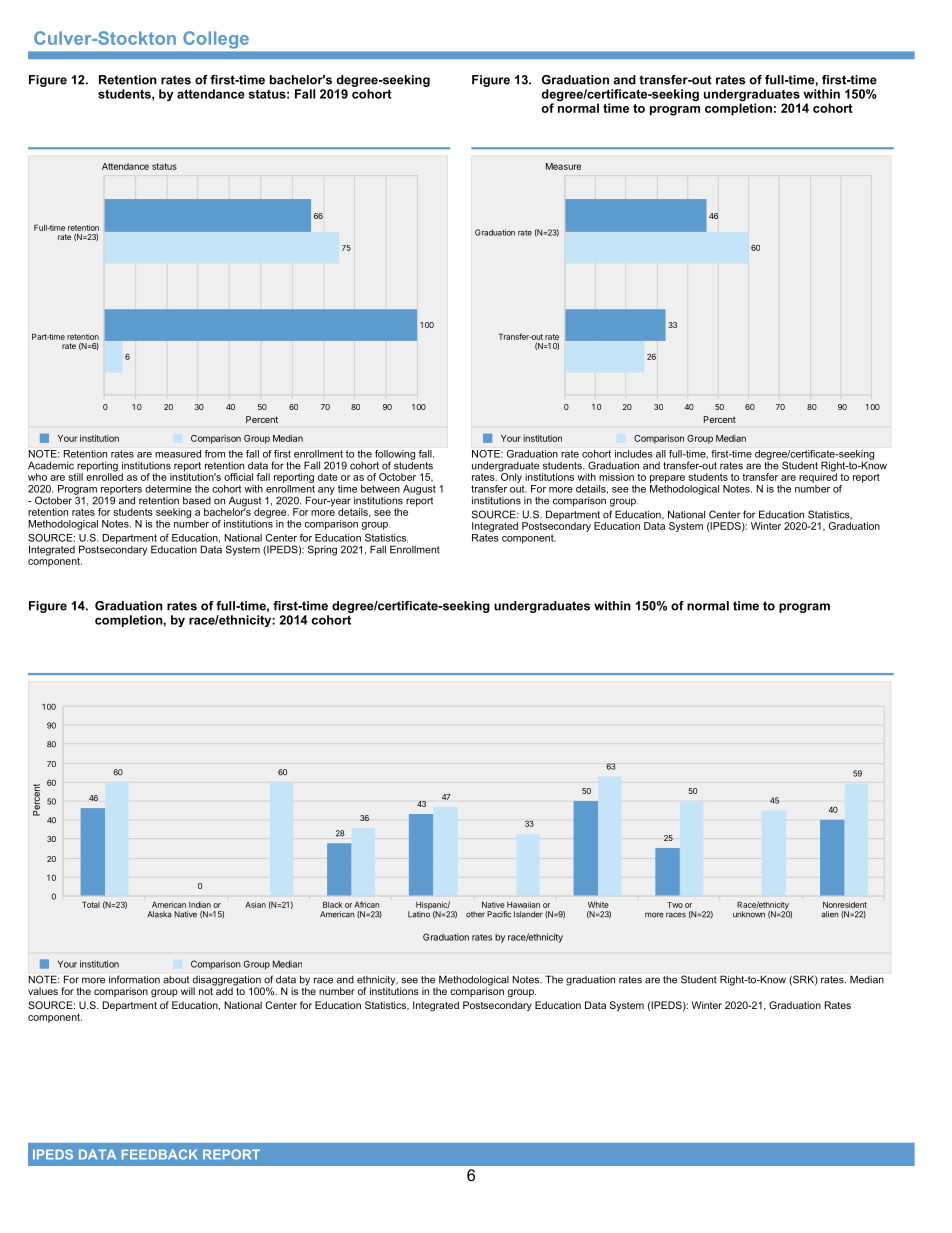 This page has width=952, height=1233. What do you see at coordinates (322, 550) in the page?
I see `Spring` at bounding box center [322, 550].
